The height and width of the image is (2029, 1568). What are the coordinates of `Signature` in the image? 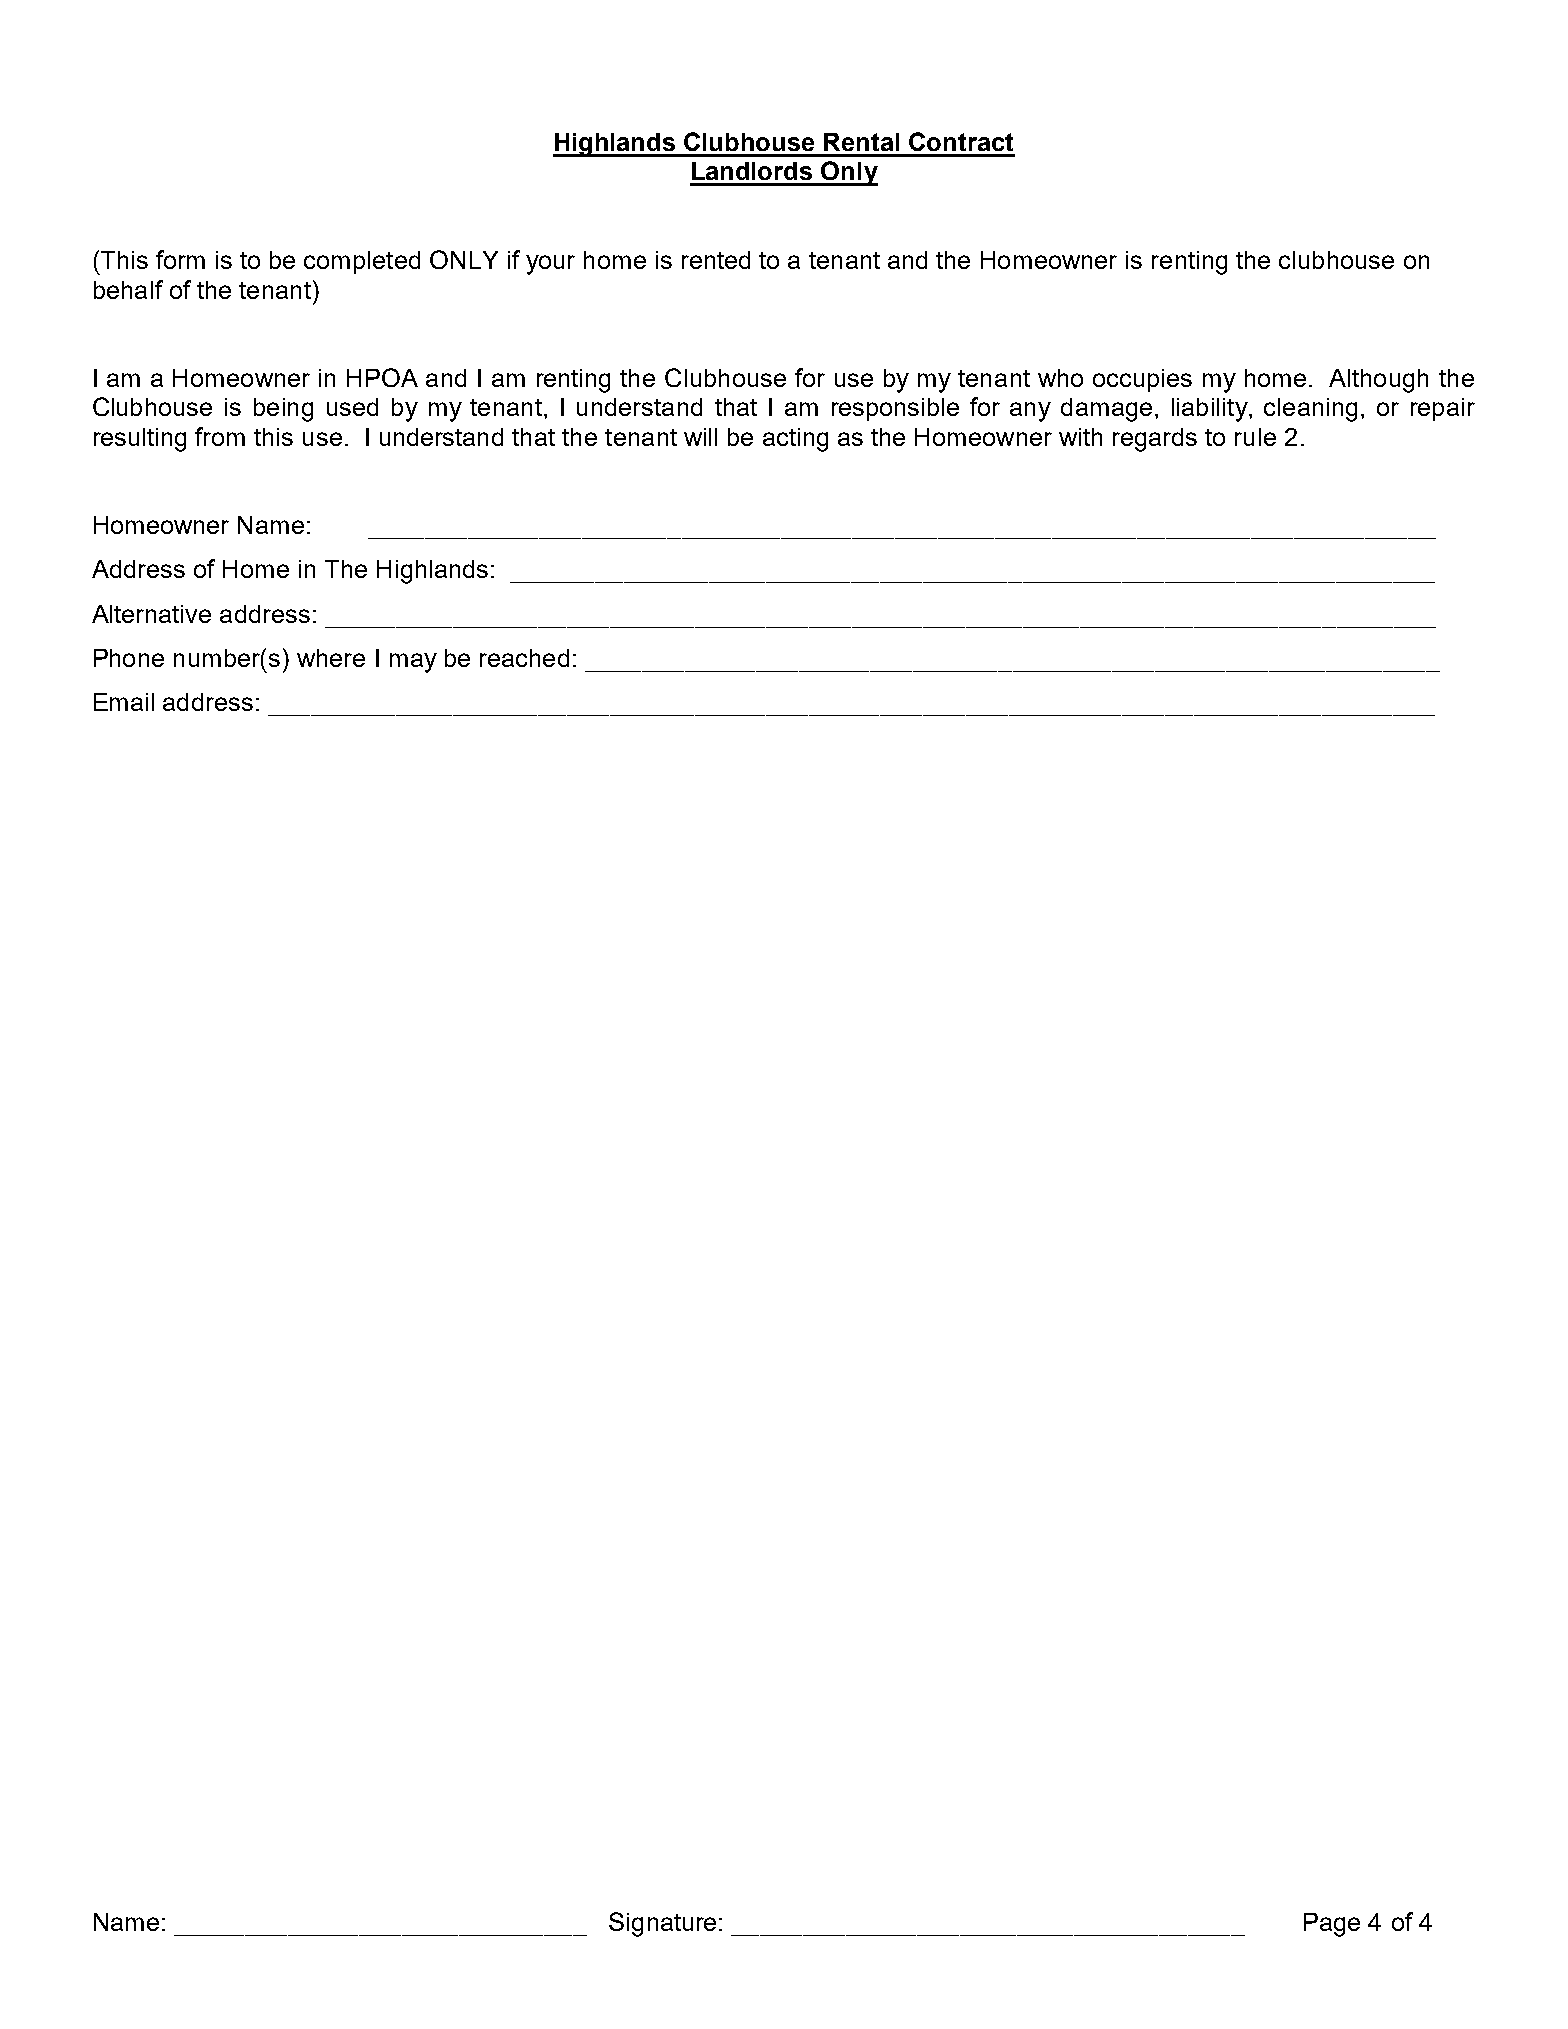 It's located at (664, 1924).
